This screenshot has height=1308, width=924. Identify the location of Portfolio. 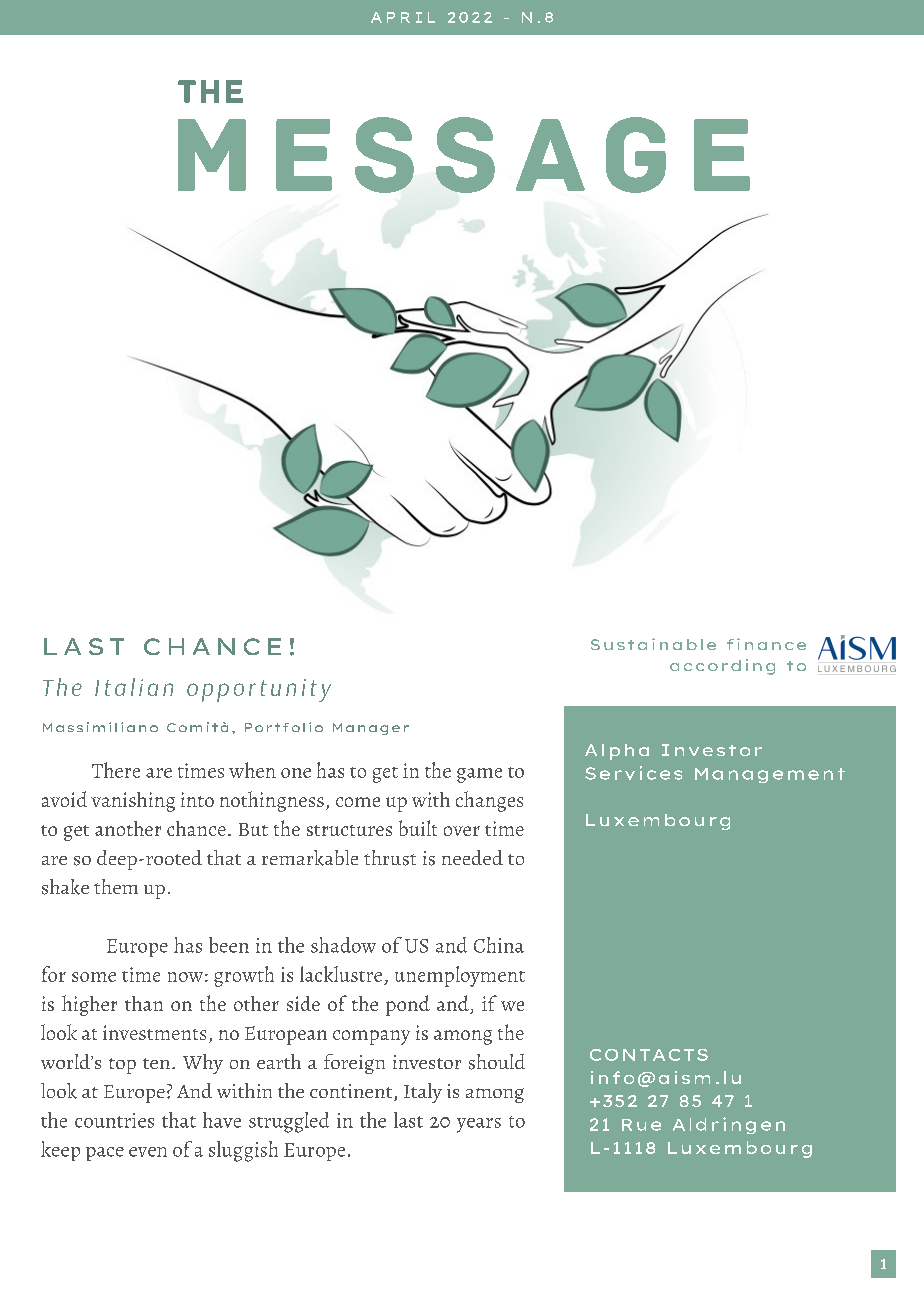
(284, 727).
